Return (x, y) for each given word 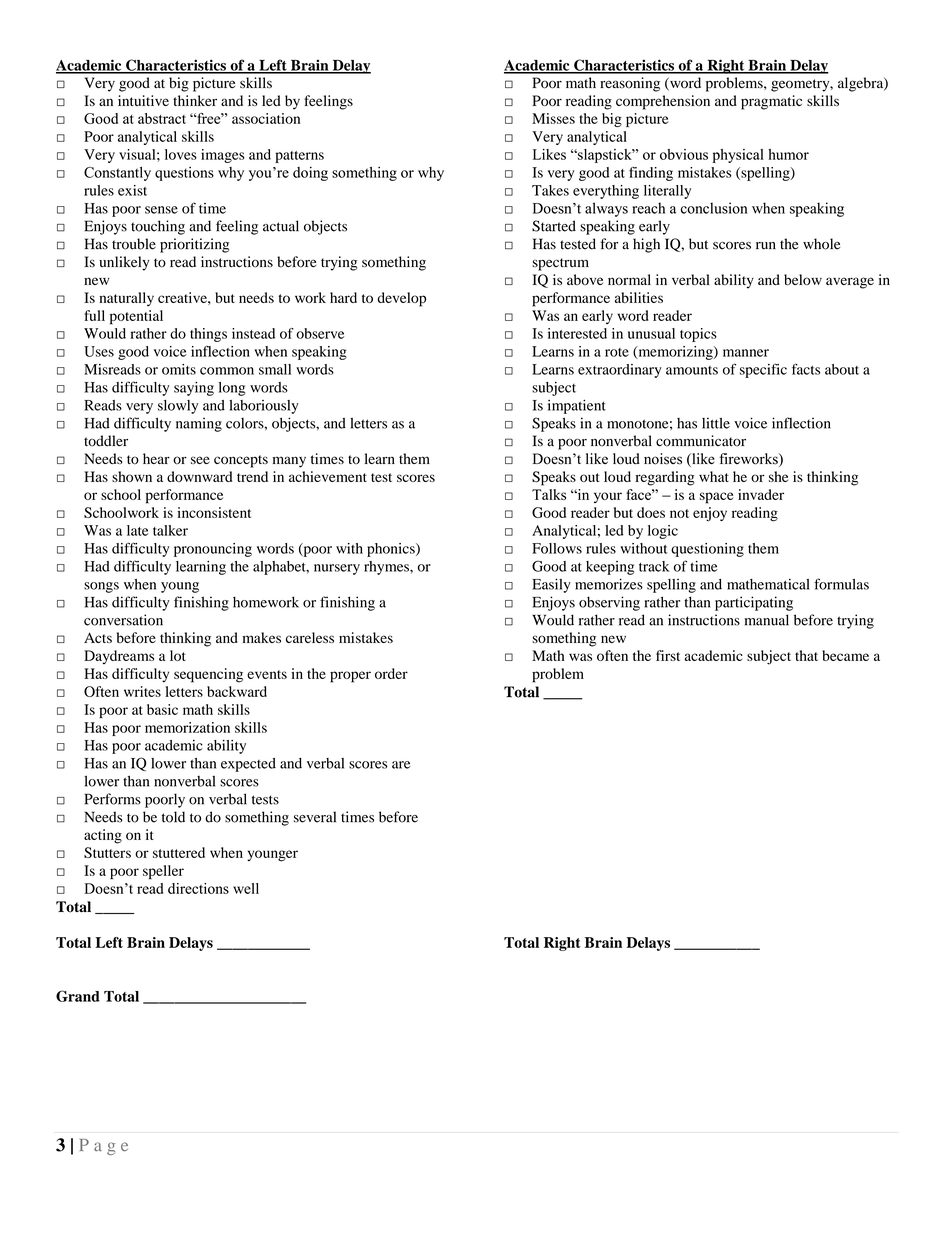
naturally (126, 299)
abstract (162, 118)
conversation (123, 620)
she (778, 476)
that (806, 655)
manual (767, 620)
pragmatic (771, 102)
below (803, 279)
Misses (553, 118)
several (315, 817)
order (391, 673)
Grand (78, 996)
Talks (549, 494)
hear (156, 458)
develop (401, 299)
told (173, 817)
